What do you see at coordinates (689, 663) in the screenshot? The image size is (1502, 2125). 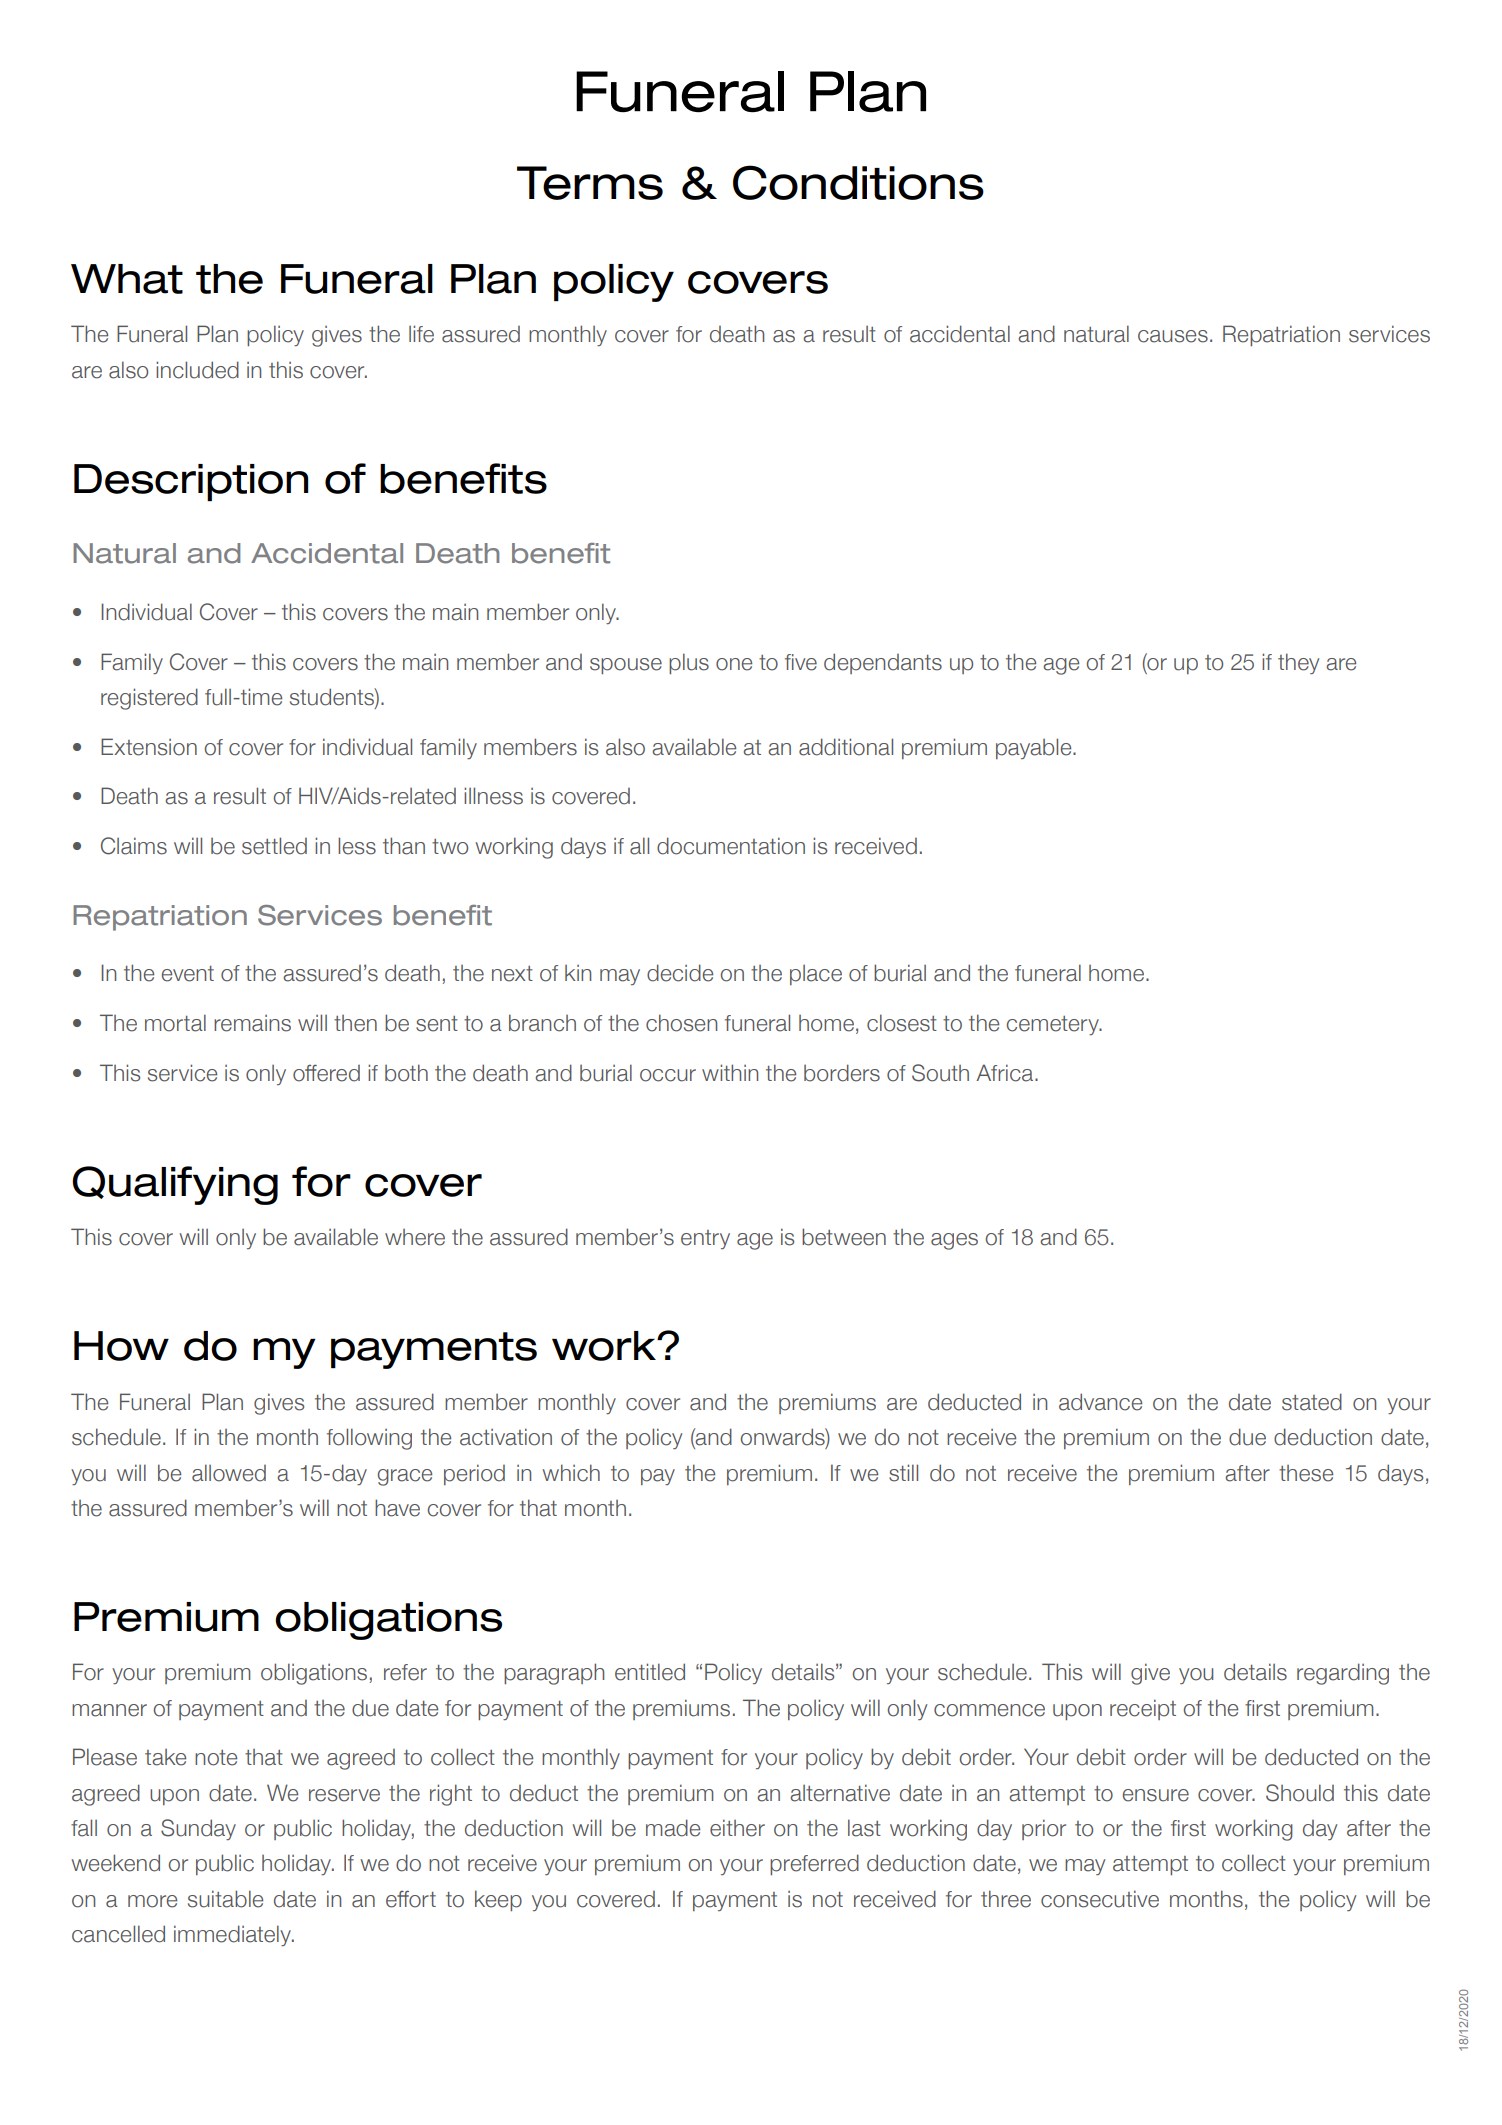 I see `plus` at bounding box center [689, 663].
